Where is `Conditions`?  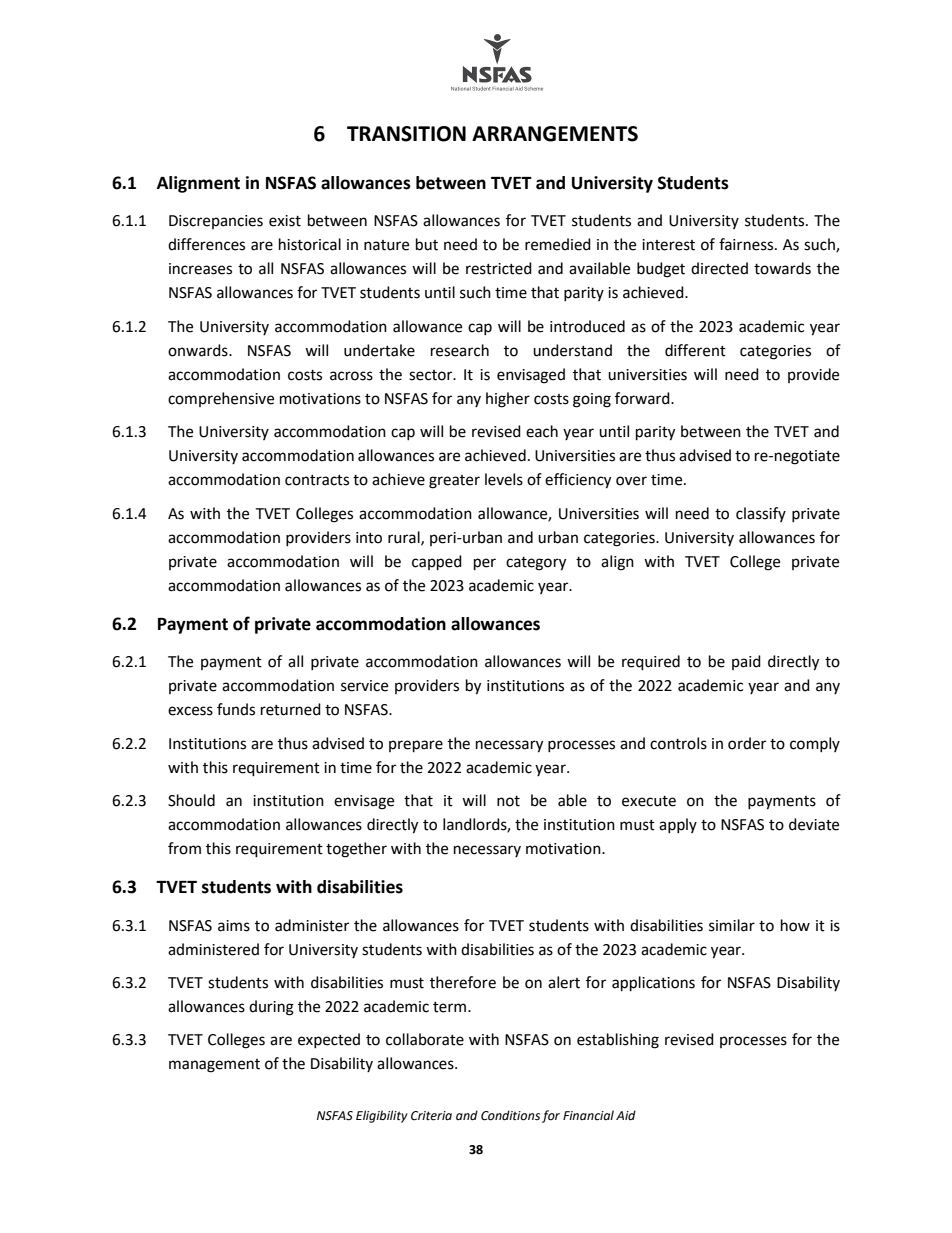
Conditions is located at coordinates (510, 1115).
